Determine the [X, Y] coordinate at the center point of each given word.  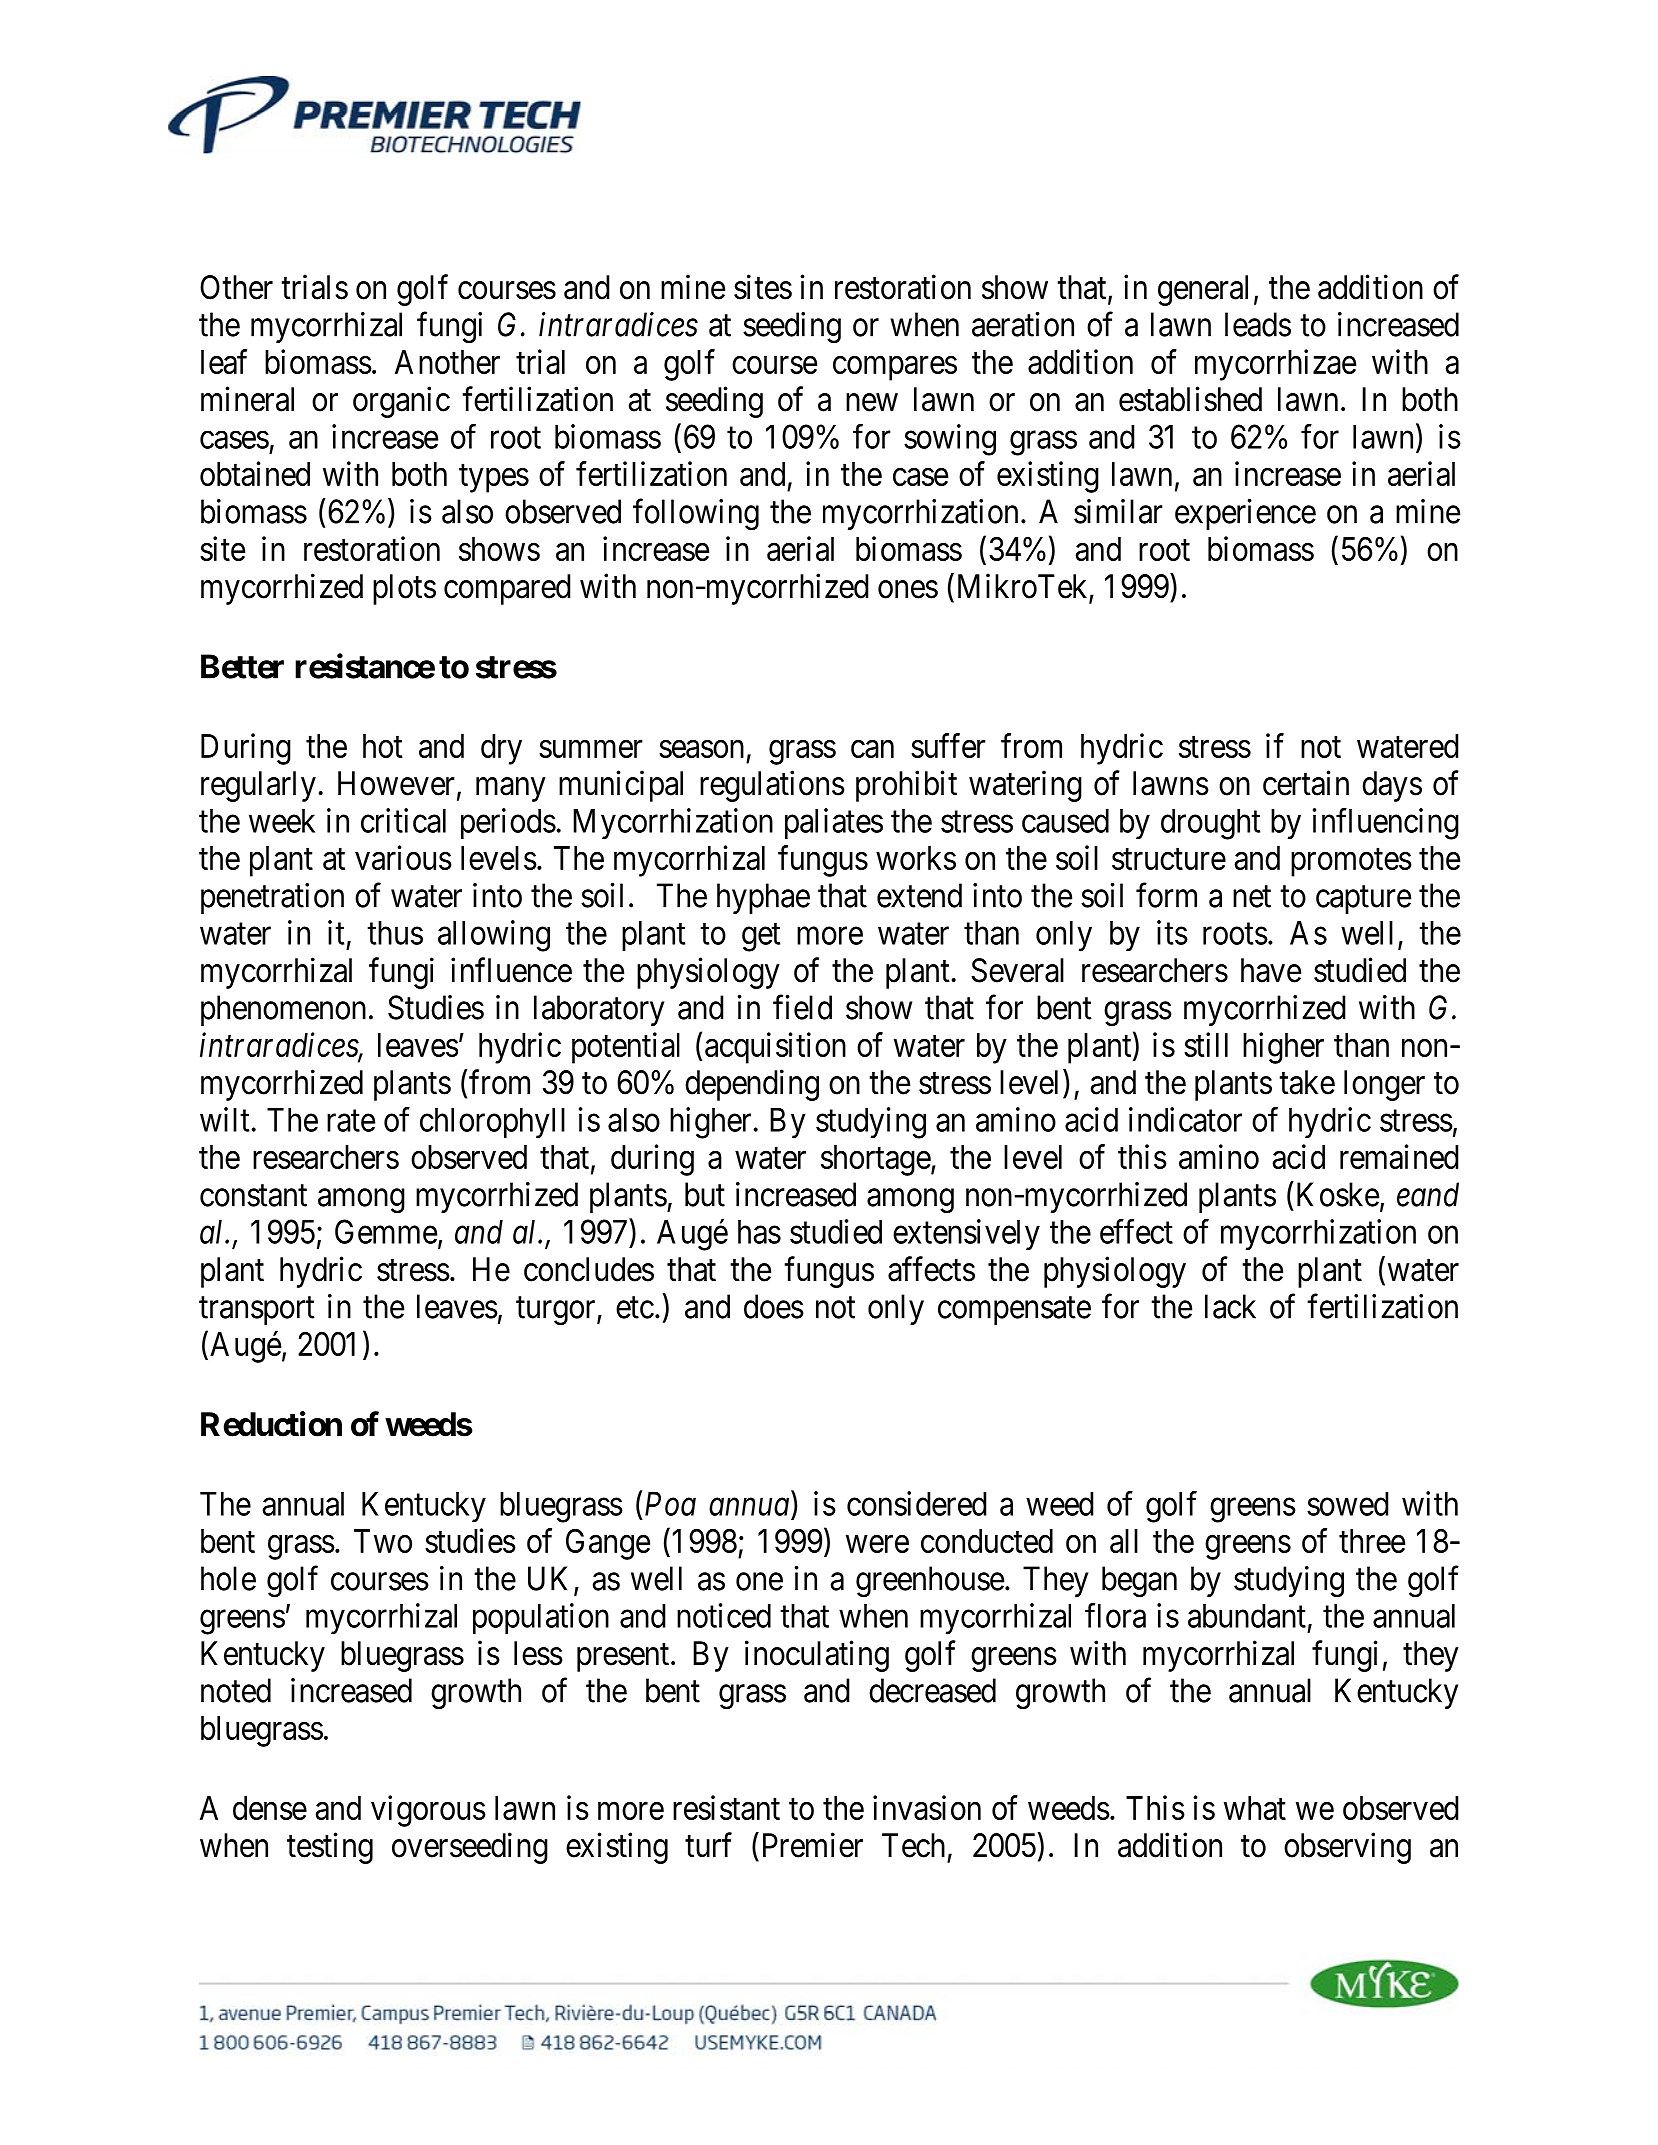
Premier [813, 1845]
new [872, 403]
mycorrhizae [1275, 365]
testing [330, 1848]
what [1255, 1808]
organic [401, 402]
